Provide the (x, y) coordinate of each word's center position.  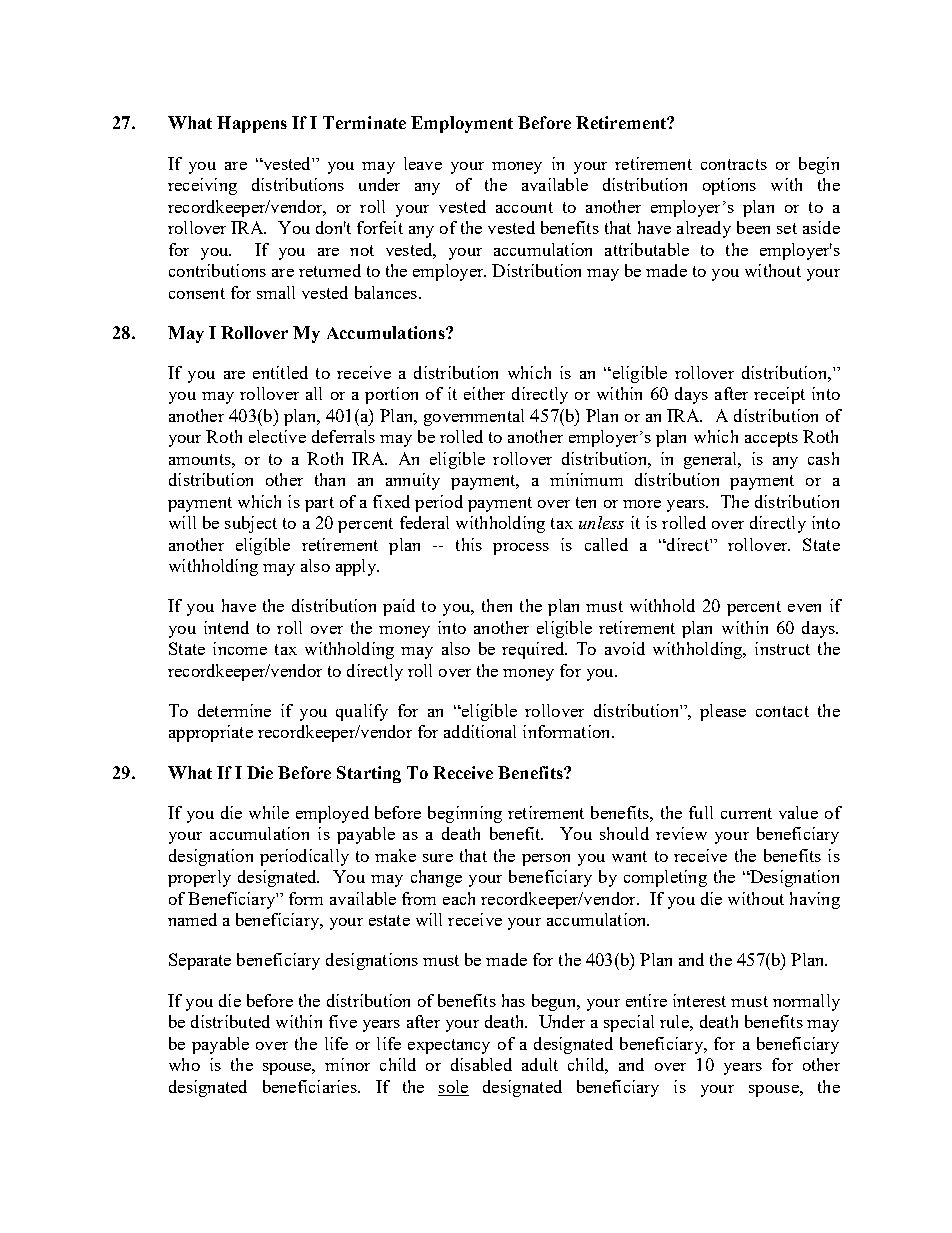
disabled (481, 1064)
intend (226, 627)
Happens (252, 124)
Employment (462, 124)
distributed (230, 1021)
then (497, 605)
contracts (734, 164)
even (804, 608)
